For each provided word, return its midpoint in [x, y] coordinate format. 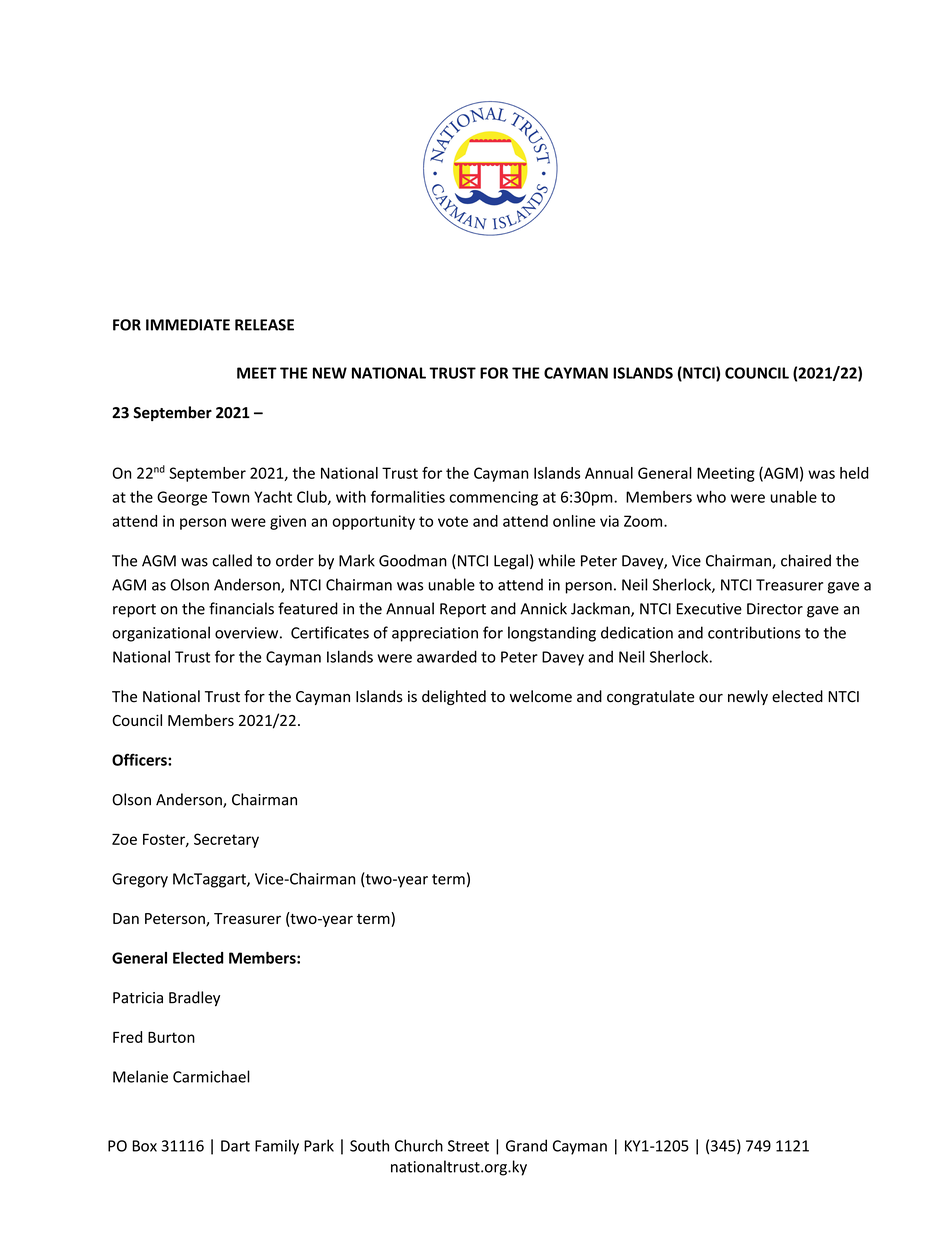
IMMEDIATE [188, 325]
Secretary [226, 840]
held [854, 473]
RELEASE [264, 325]
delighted [454, 697]
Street [468, 1146]
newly [748, 697]
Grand [526, 1145]
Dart [235, 1146]
